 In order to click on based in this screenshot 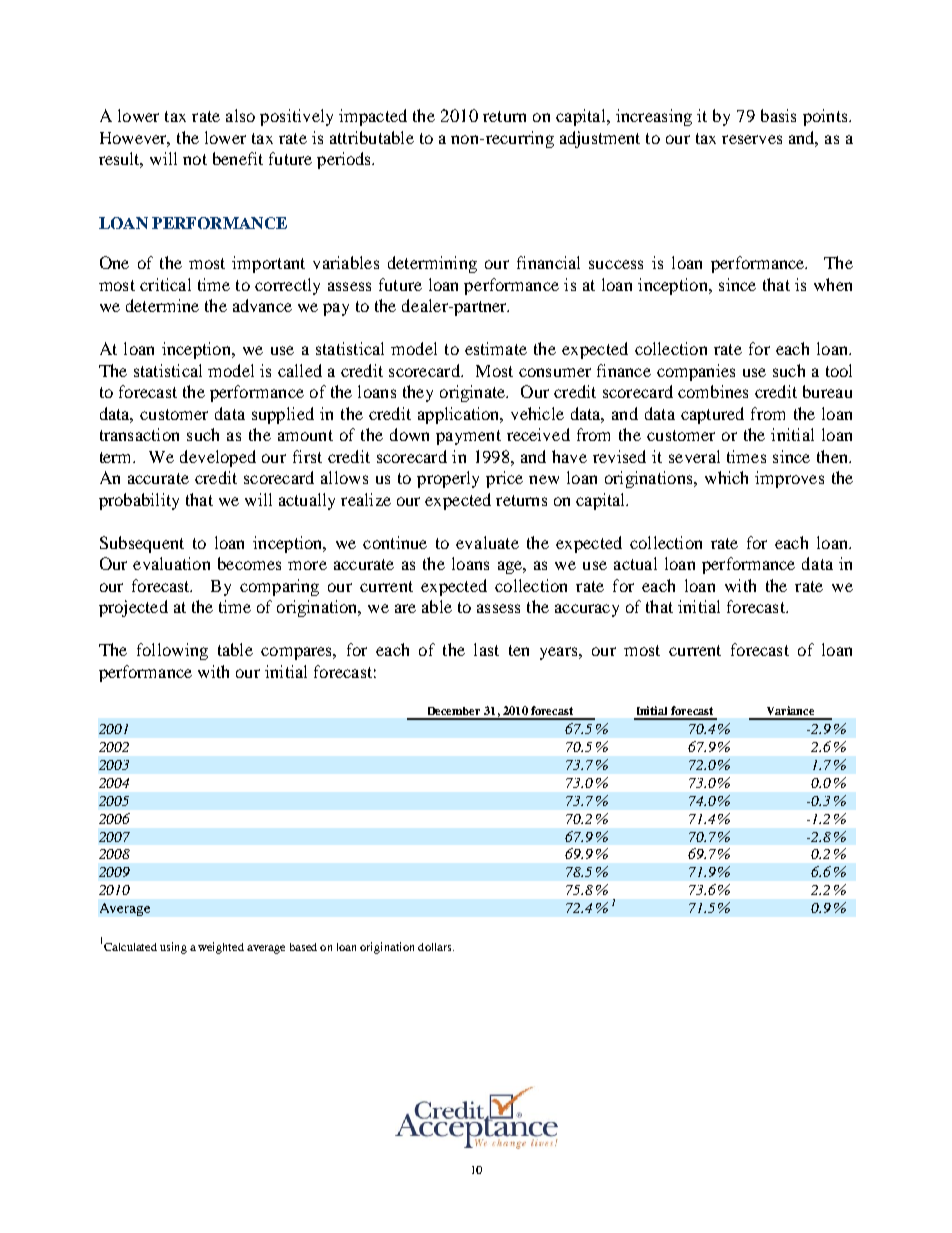, I will do `click(303, 947)`.
